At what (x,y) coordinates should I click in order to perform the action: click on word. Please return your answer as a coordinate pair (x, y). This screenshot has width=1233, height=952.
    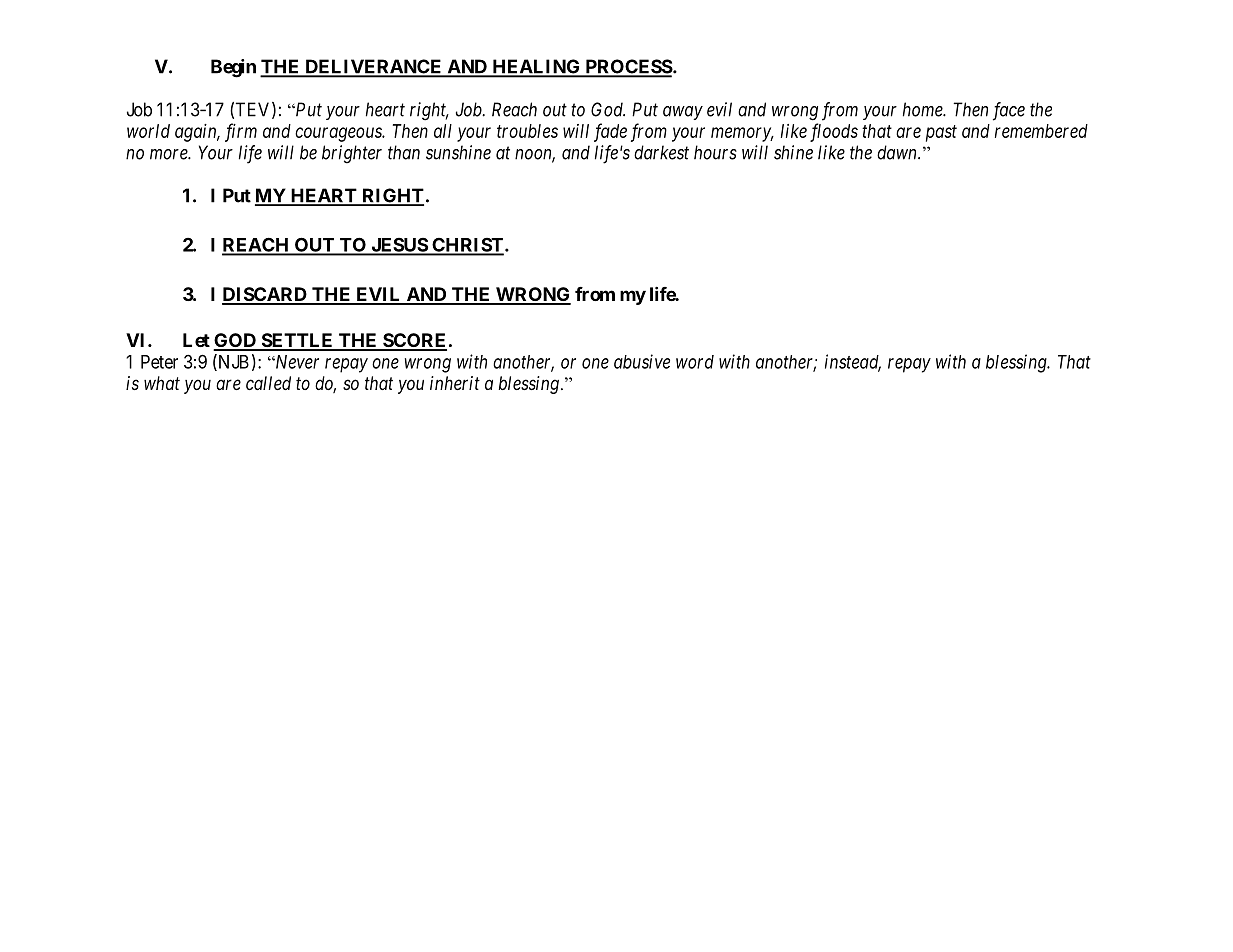
    Looking at the image, I should click on (695, 362).
